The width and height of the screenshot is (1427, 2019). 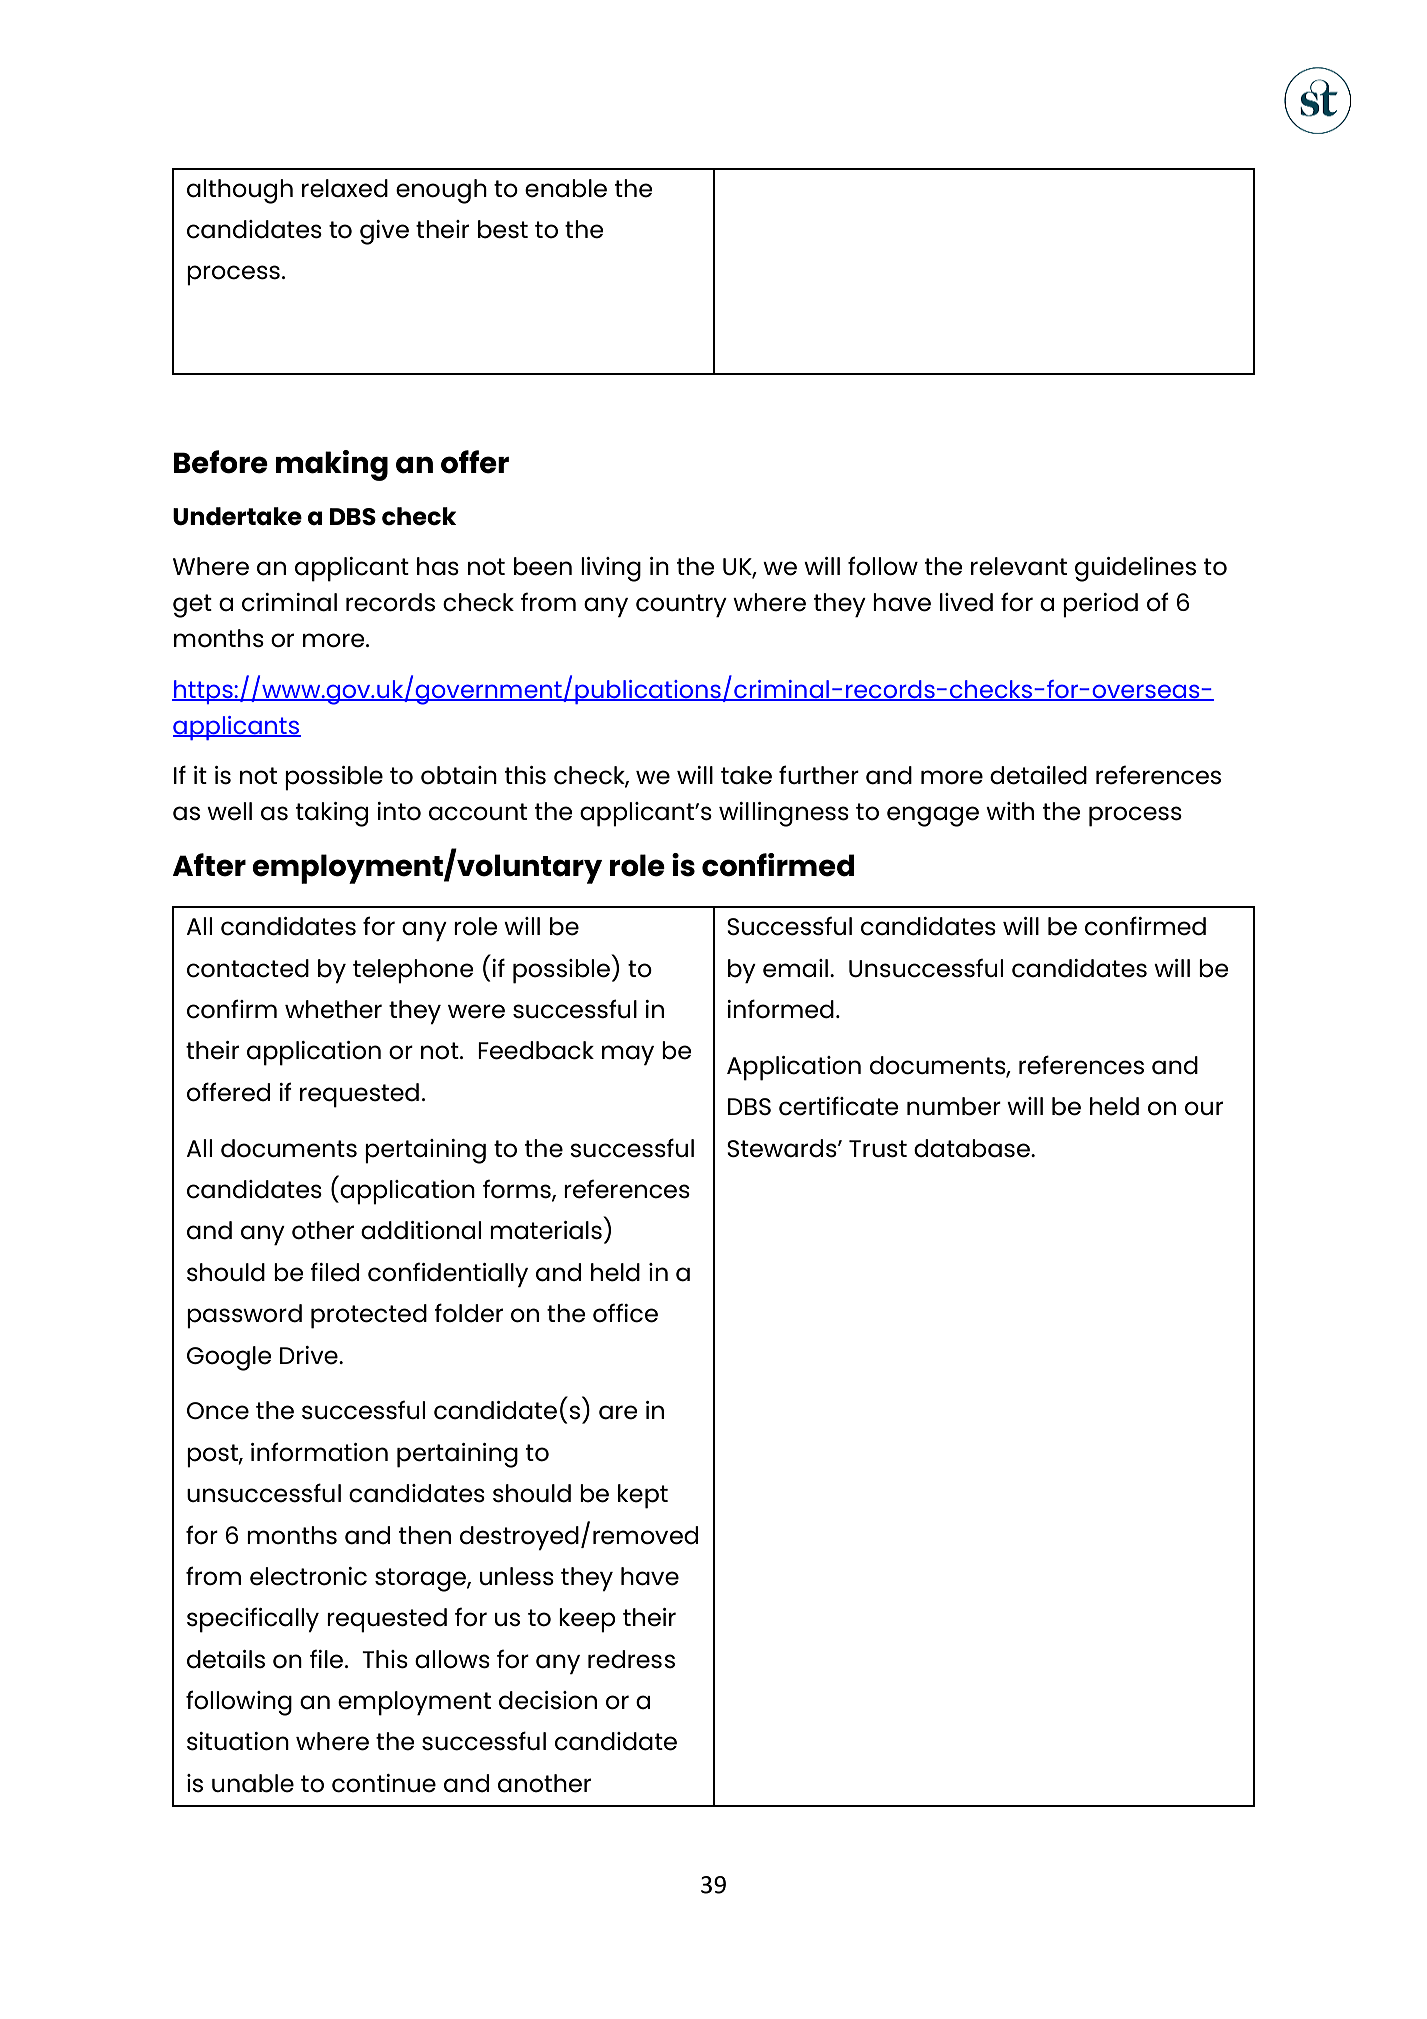 What do you see at coordinates (345, 188) in the screenshot?
I see `relaxed` at bounding box center [345, 188].
